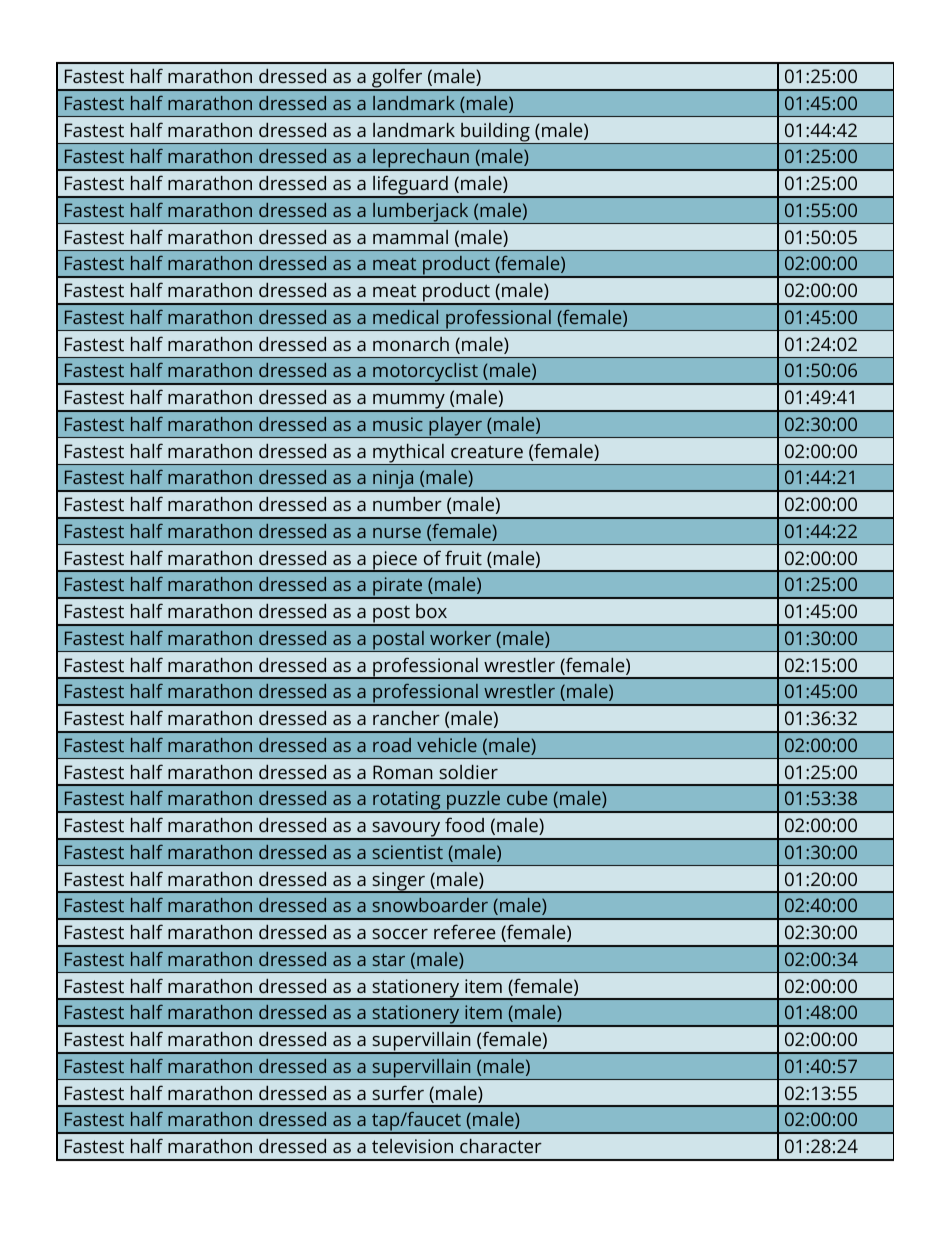 The height and width of the image is (1233, 952). Describe the element at coordinates (501, 1146) in the image. I see `character` at that location.
